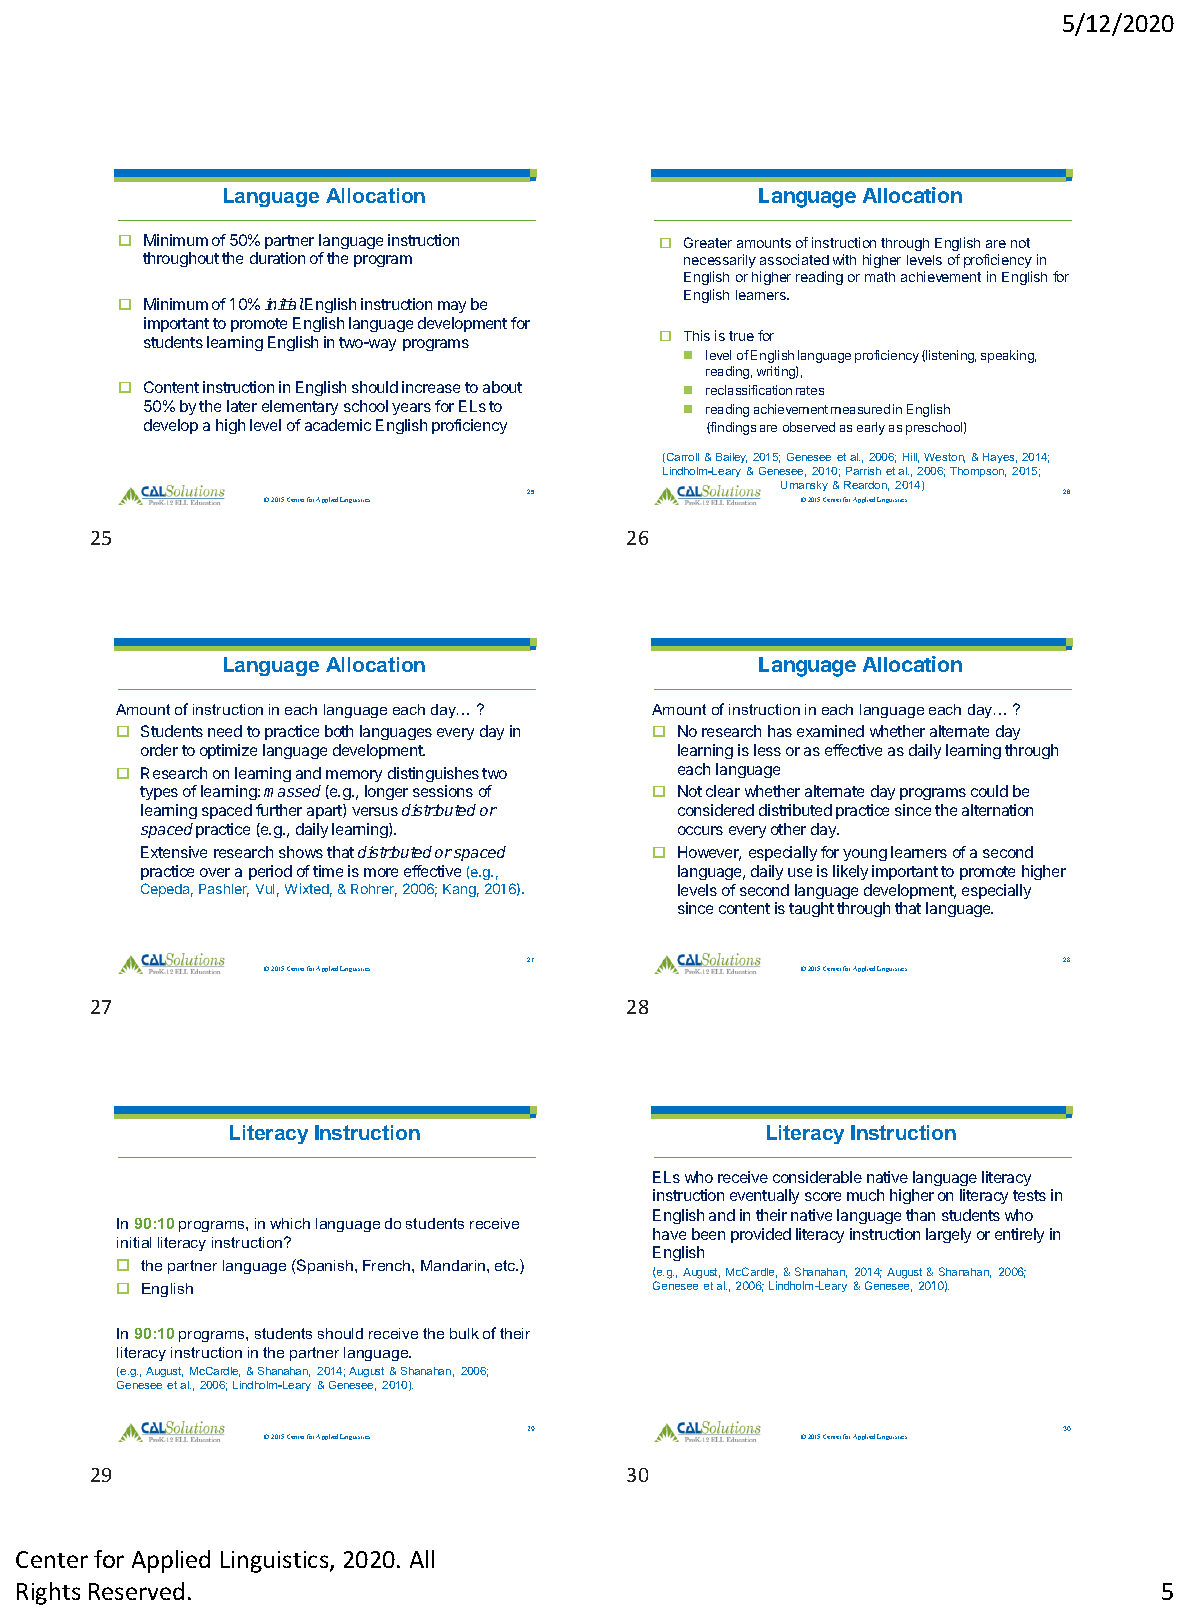  Describe the element at coordinates (215, 872) in the page. I see `over` at that location.
